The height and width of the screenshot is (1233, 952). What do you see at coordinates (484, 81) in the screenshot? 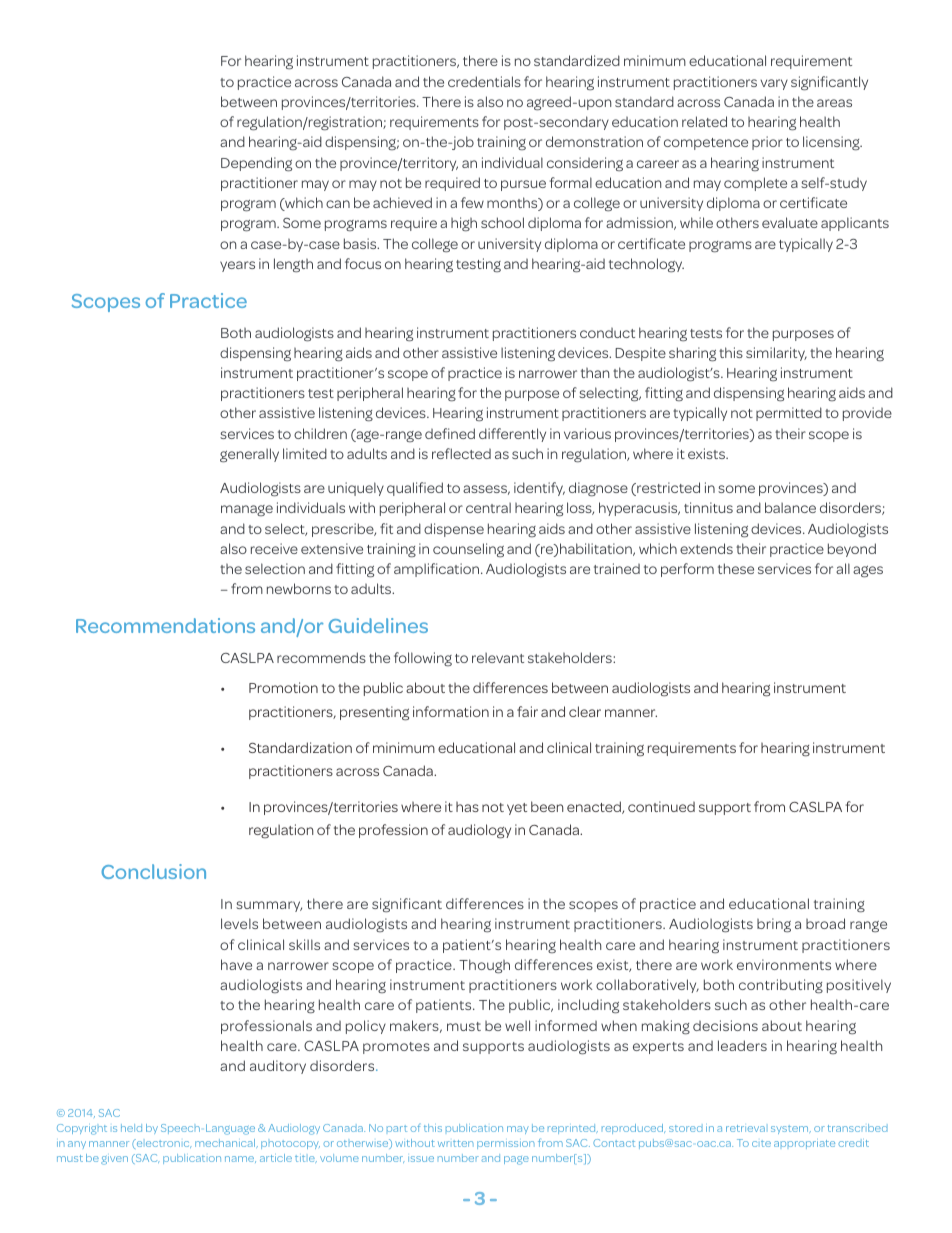
I see `credentials` at bounding box center [484, 81].
